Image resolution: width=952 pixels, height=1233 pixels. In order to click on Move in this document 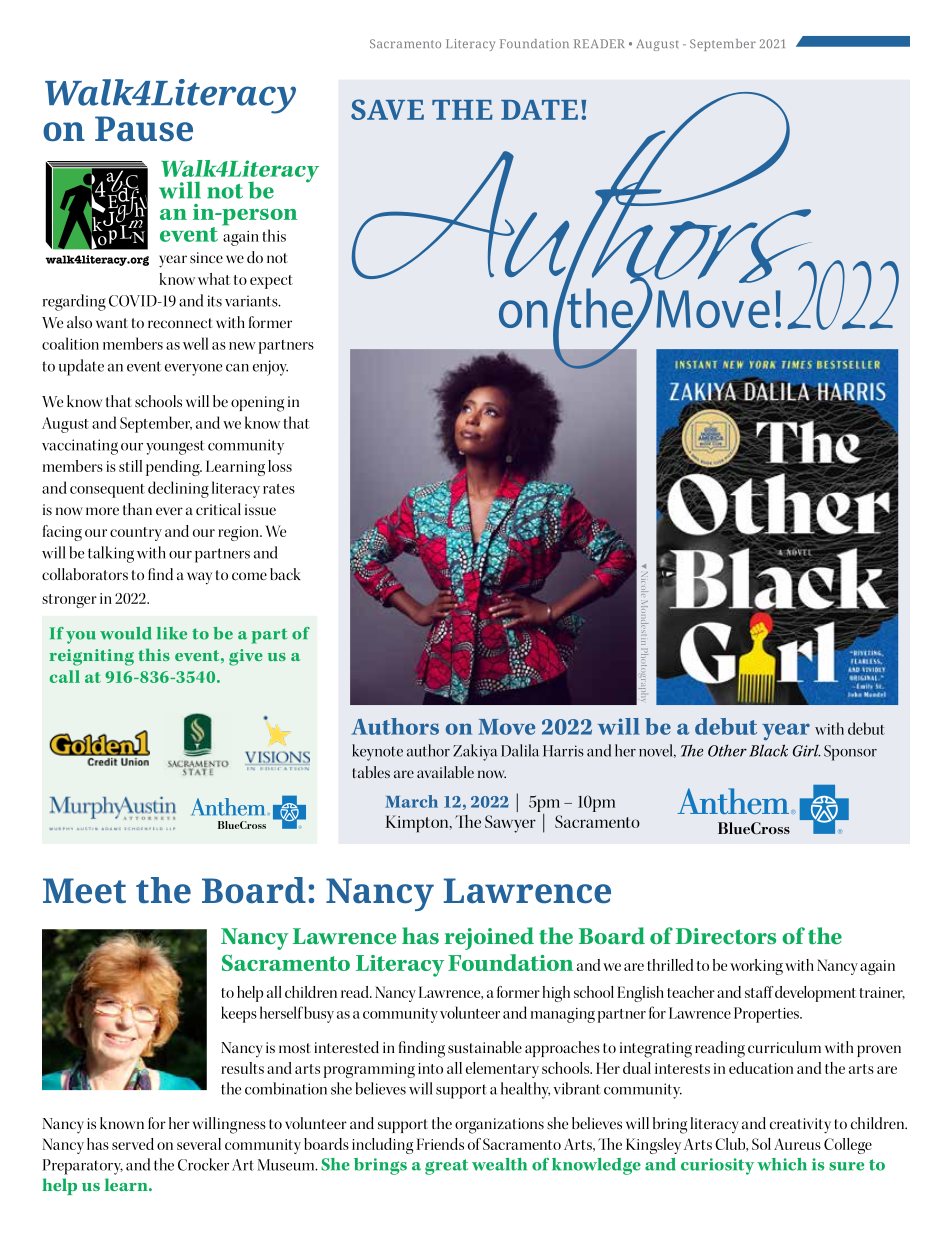, I will do `click(506, 727)`.
